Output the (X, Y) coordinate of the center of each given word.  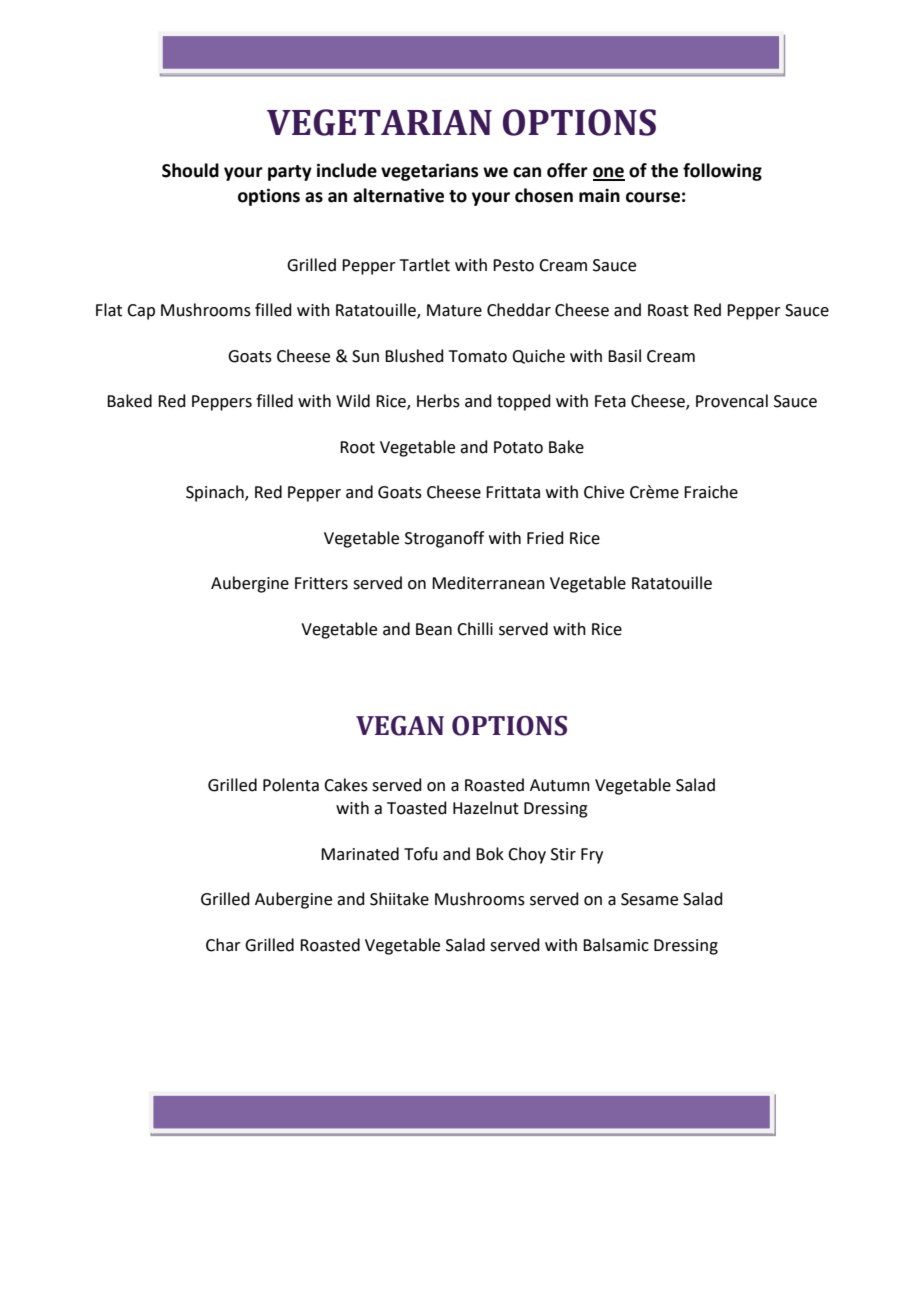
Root (357, 447)
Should (190, 170)
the (664, 170)
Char (223, 945)
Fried (545, 538)
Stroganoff (444, 539)
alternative (398, 195)
